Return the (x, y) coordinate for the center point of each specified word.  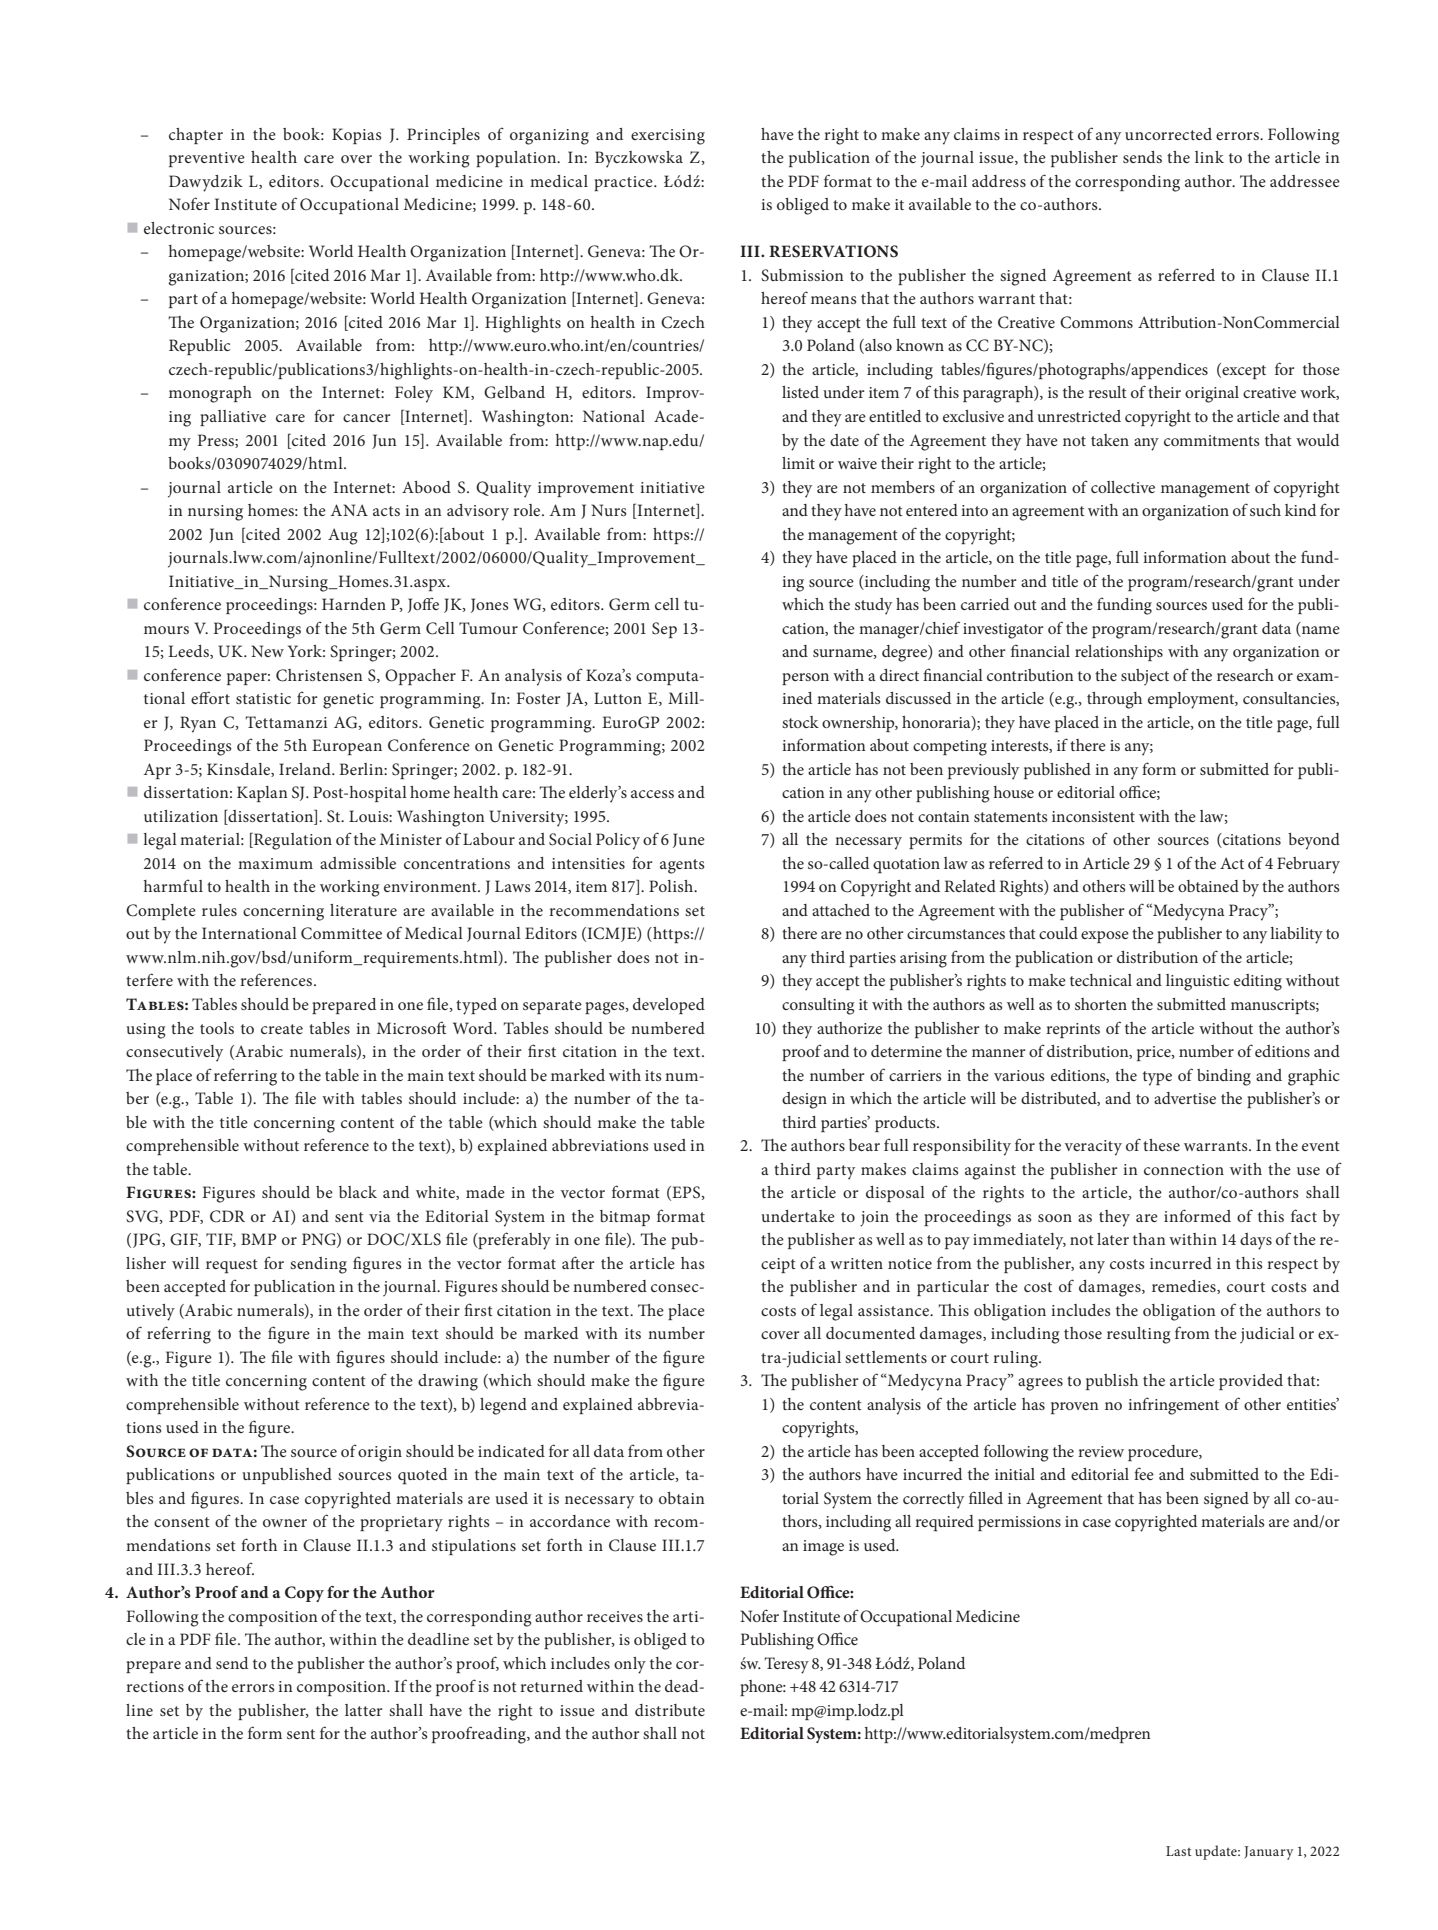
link (1209, 157)
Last (1178, 1851)
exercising (668, 137)
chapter (196, 136)
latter (363, 1710)
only (630, 1665)
